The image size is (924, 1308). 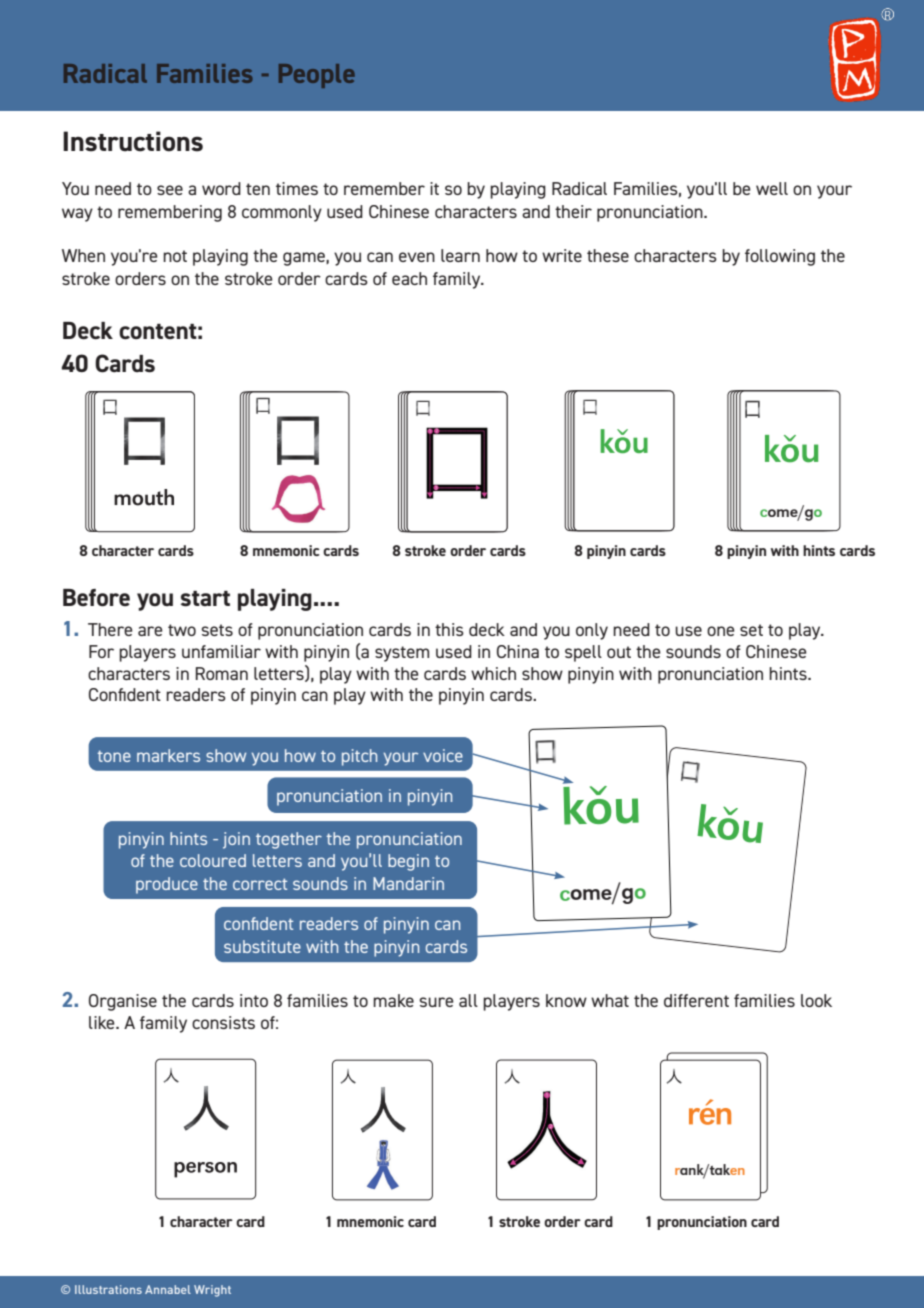 I want to click on well, so click(x=772, y=188).
